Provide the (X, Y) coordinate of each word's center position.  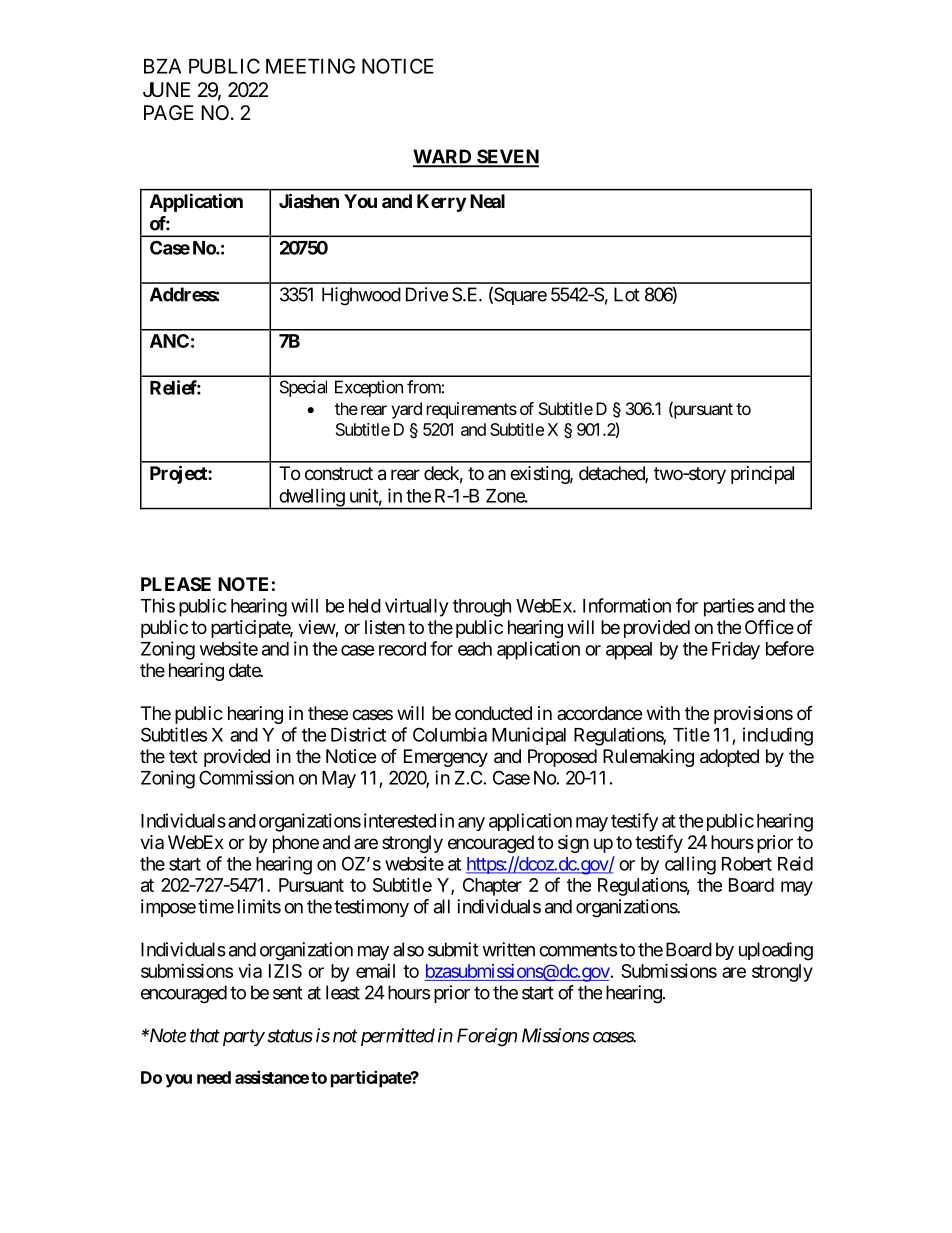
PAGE (169, 112)
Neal (487, 201)
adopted (729, 758)
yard (406, 410)
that (205, 1035)
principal (762, 475)
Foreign (487, 1037)
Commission (246, 777)
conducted (493, 713)
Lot (627, 294)
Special (303, 388)
